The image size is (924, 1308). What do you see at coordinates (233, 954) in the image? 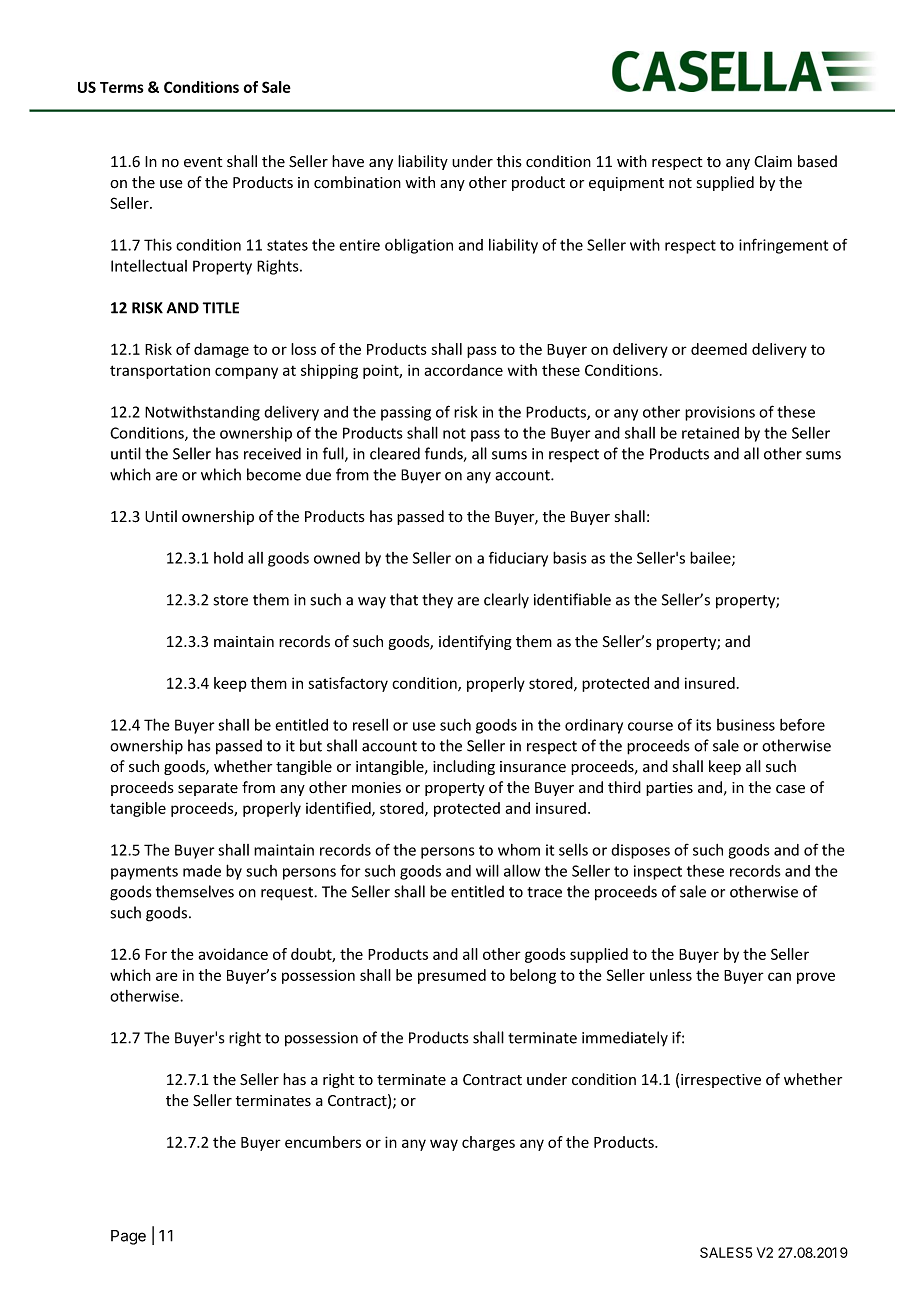
I see `avoidance` at bounding box center [233, 954].
